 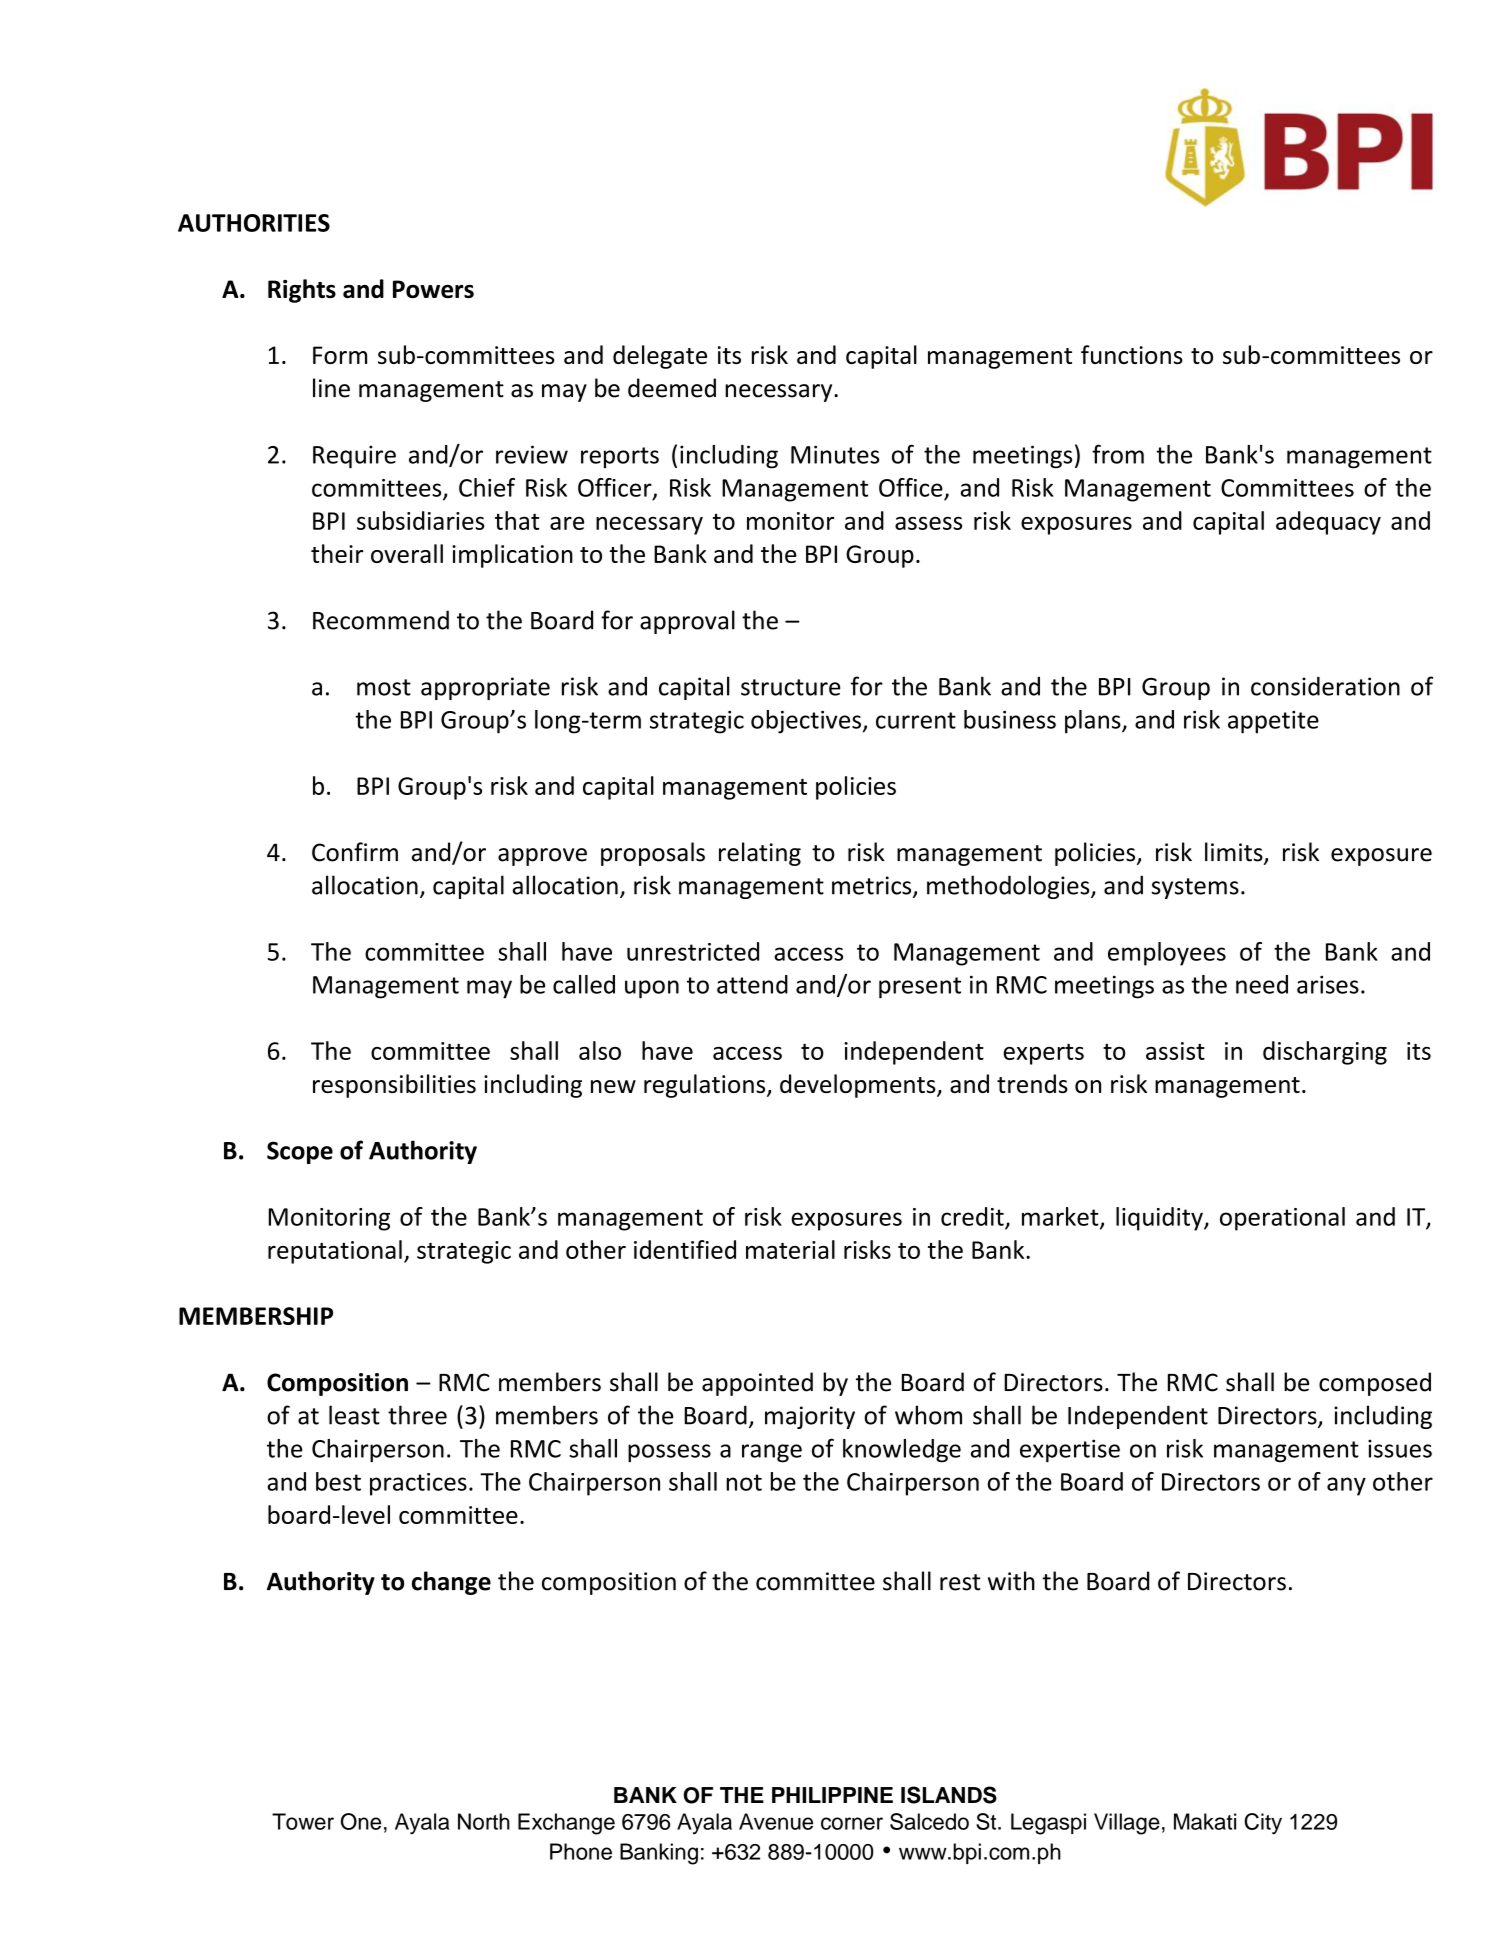 What do you see at coordinates (384, 687) in the page?
I see `most` at bounding box center [384, 687].
